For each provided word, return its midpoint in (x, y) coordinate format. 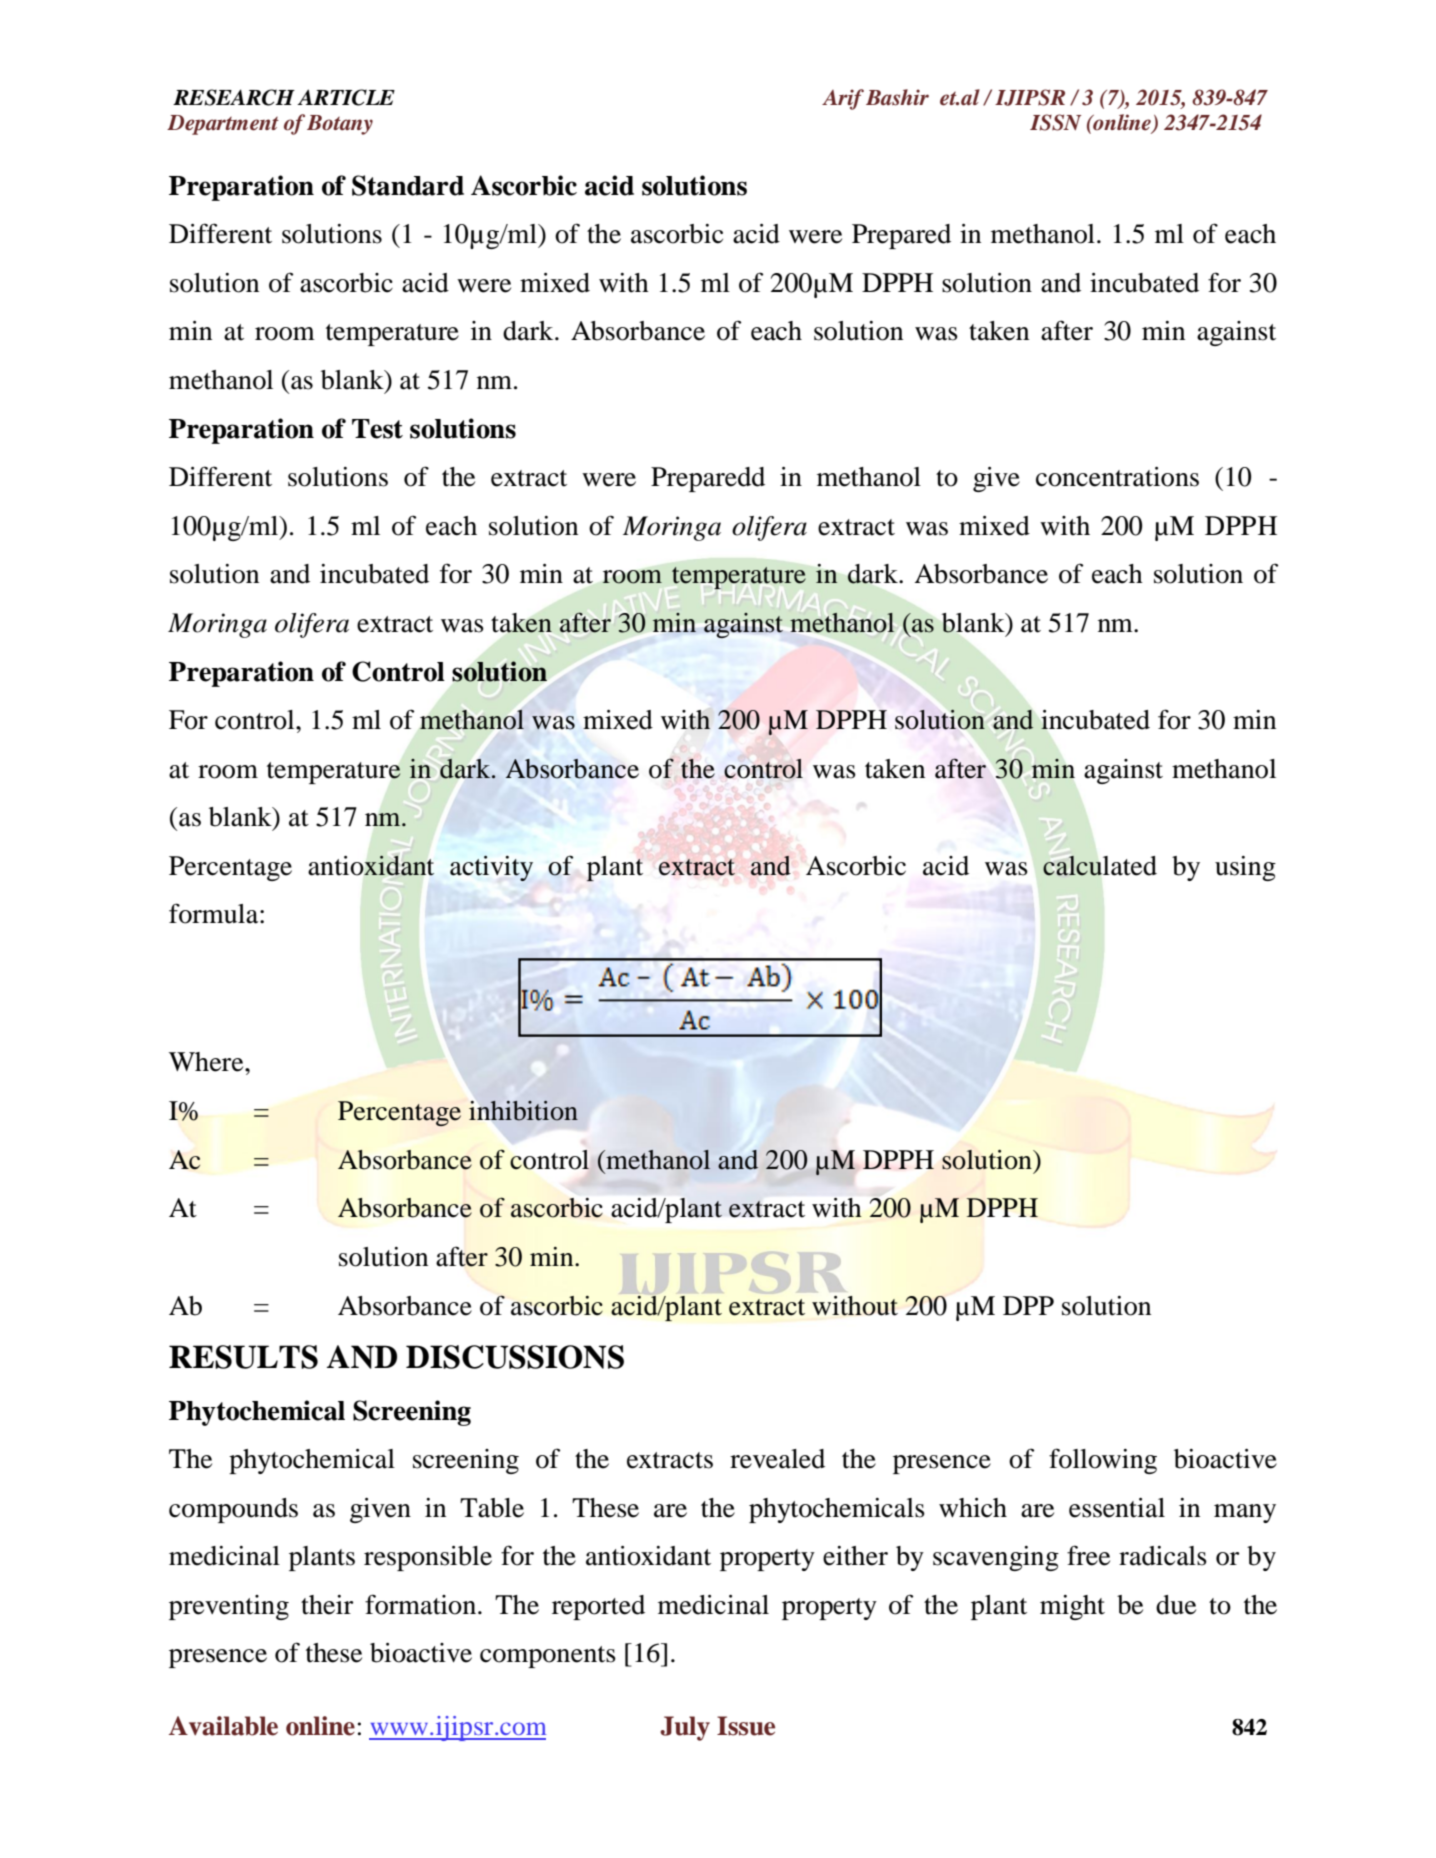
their (327, 1605)
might (1072, 1607)
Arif (843, 99)
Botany (340, 125)
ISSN (1055, 122)
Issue (746, 1726)
